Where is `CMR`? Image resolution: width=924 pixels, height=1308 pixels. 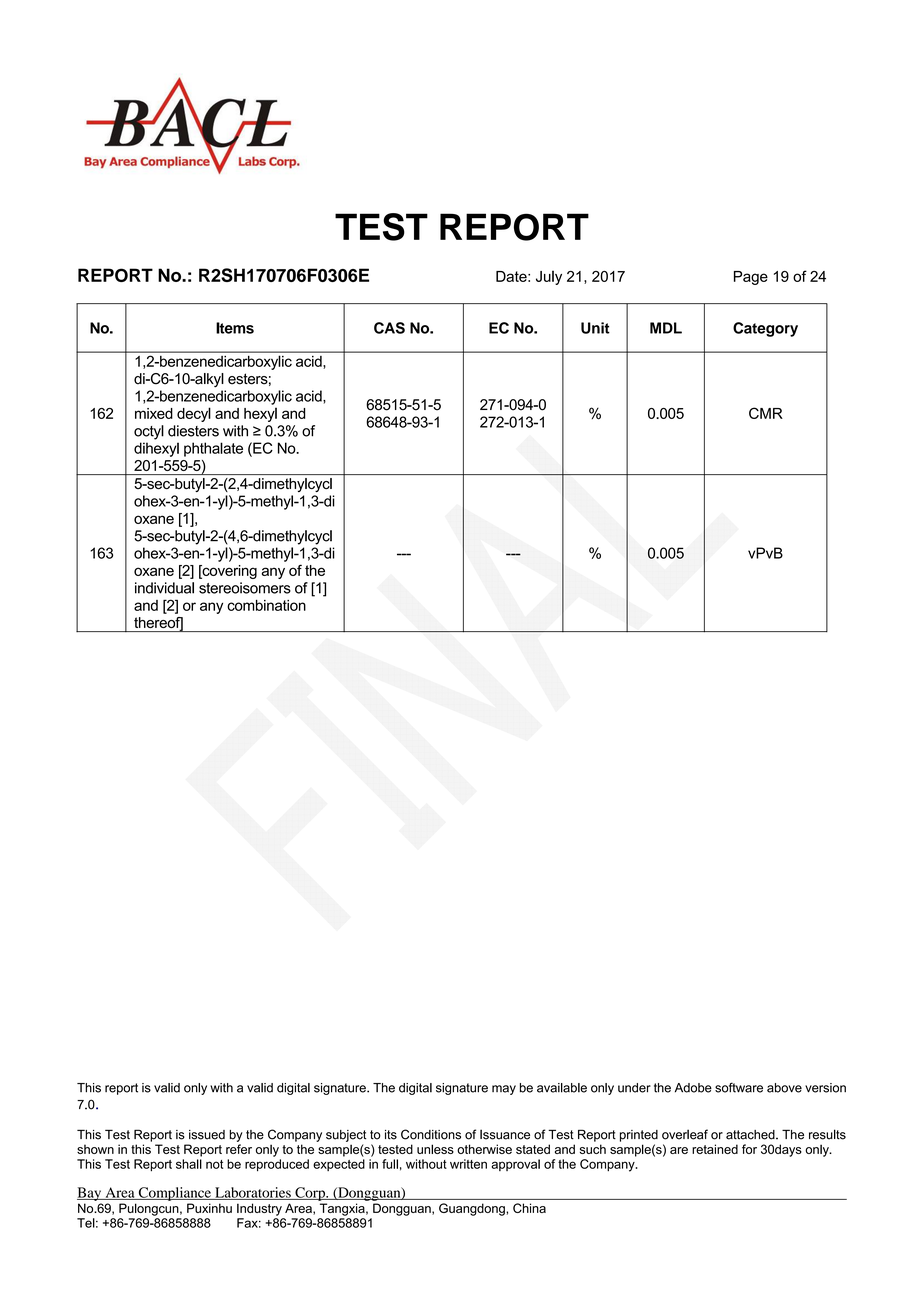
CMR is located at coordinates (766, 413).
